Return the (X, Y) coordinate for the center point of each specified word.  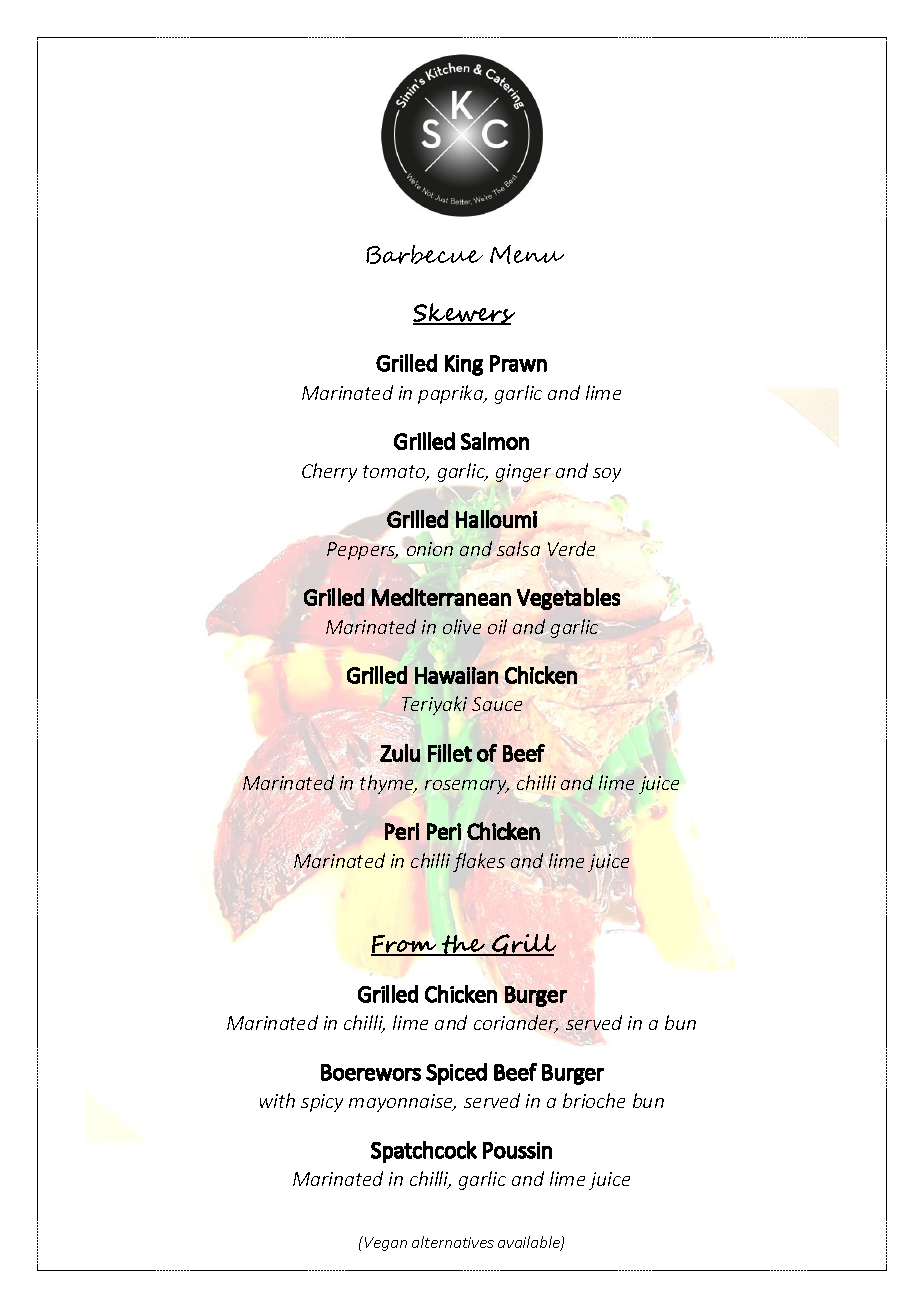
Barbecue (424, 254)
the (464, 945)
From (405, 945)
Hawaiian (456, 675)
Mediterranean (441, 597)
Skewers (464, 314)
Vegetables (568, 599)
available (530, 1243)
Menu (527, 254)
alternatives (453, 1242)
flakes (479, 862)
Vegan (386, 1244)
